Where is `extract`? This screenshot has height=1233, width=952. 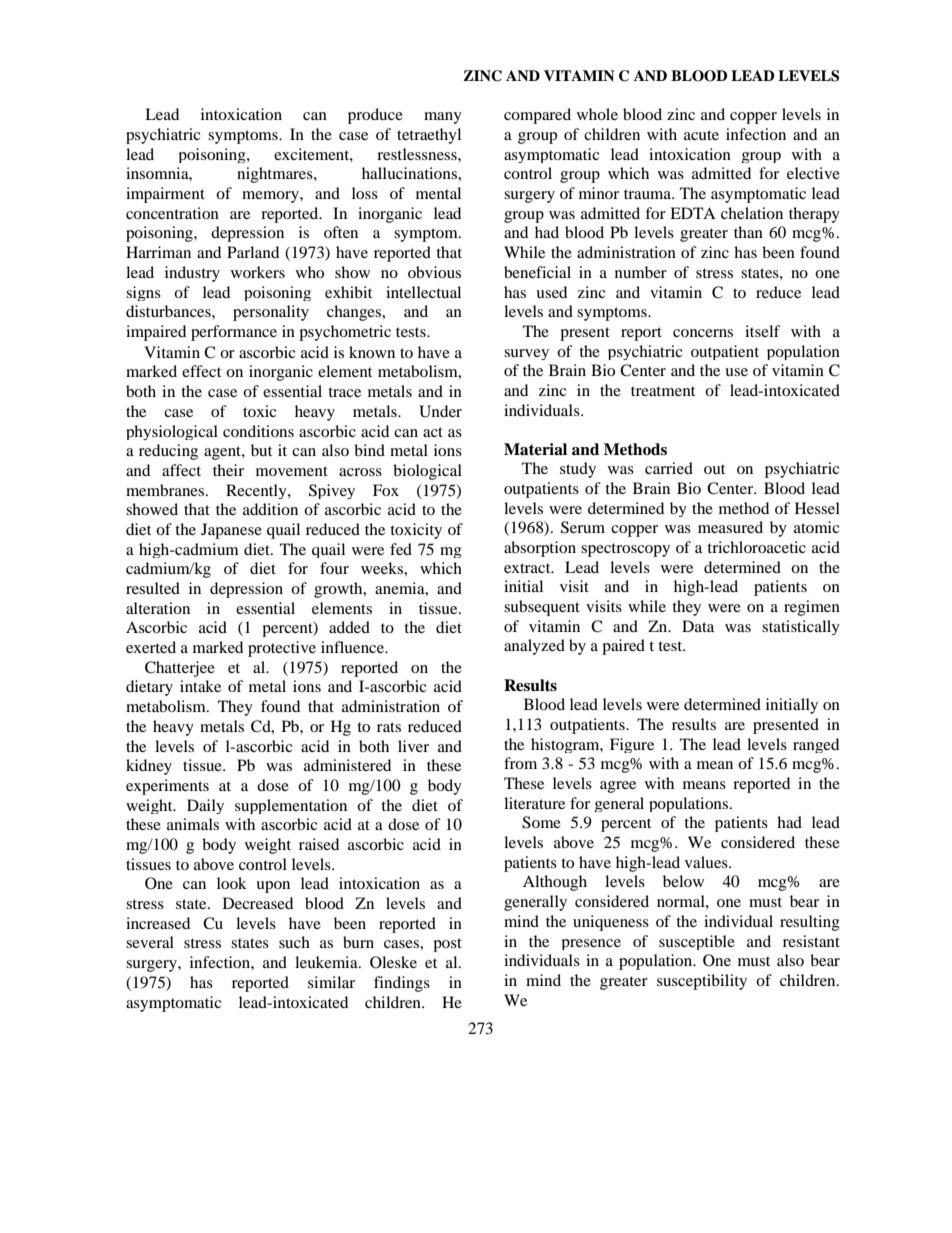 extract is located at coordinates (528, 568).
